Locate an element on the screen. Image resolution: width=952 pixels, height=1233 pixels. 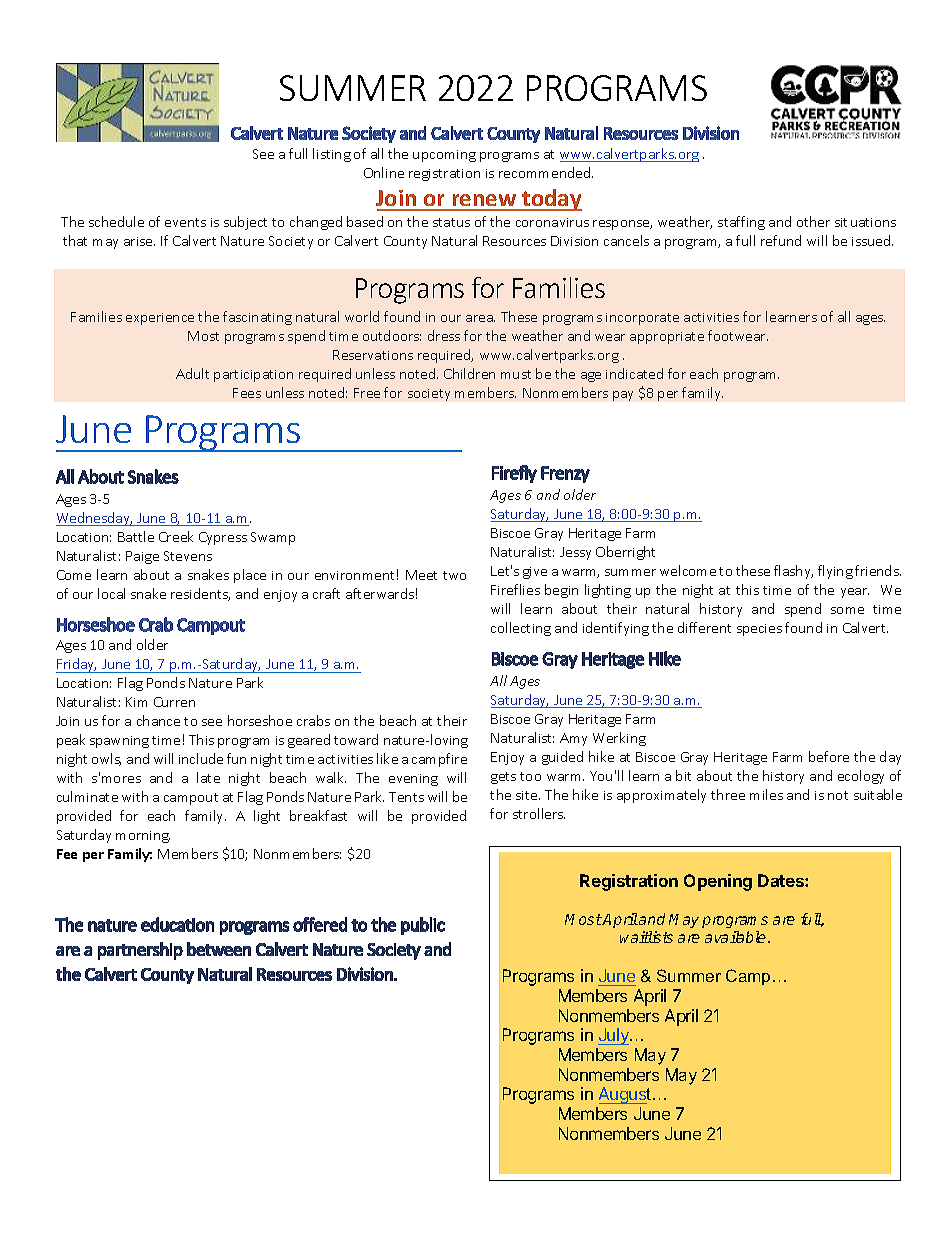
July is located at coordinates (614, 1036).
